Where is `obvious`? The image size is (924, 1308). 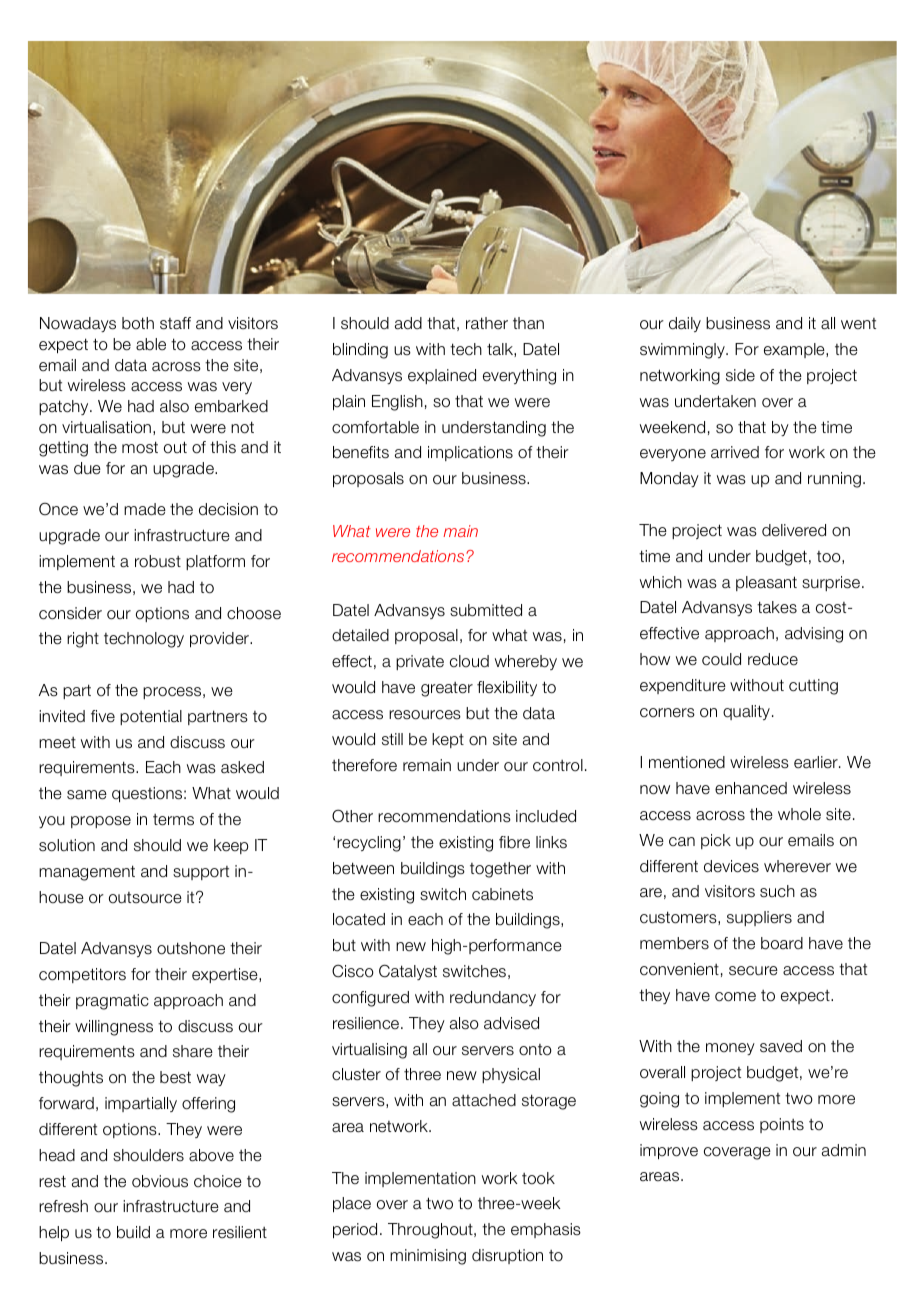 obvious is located at coordinates (160, 1181).
